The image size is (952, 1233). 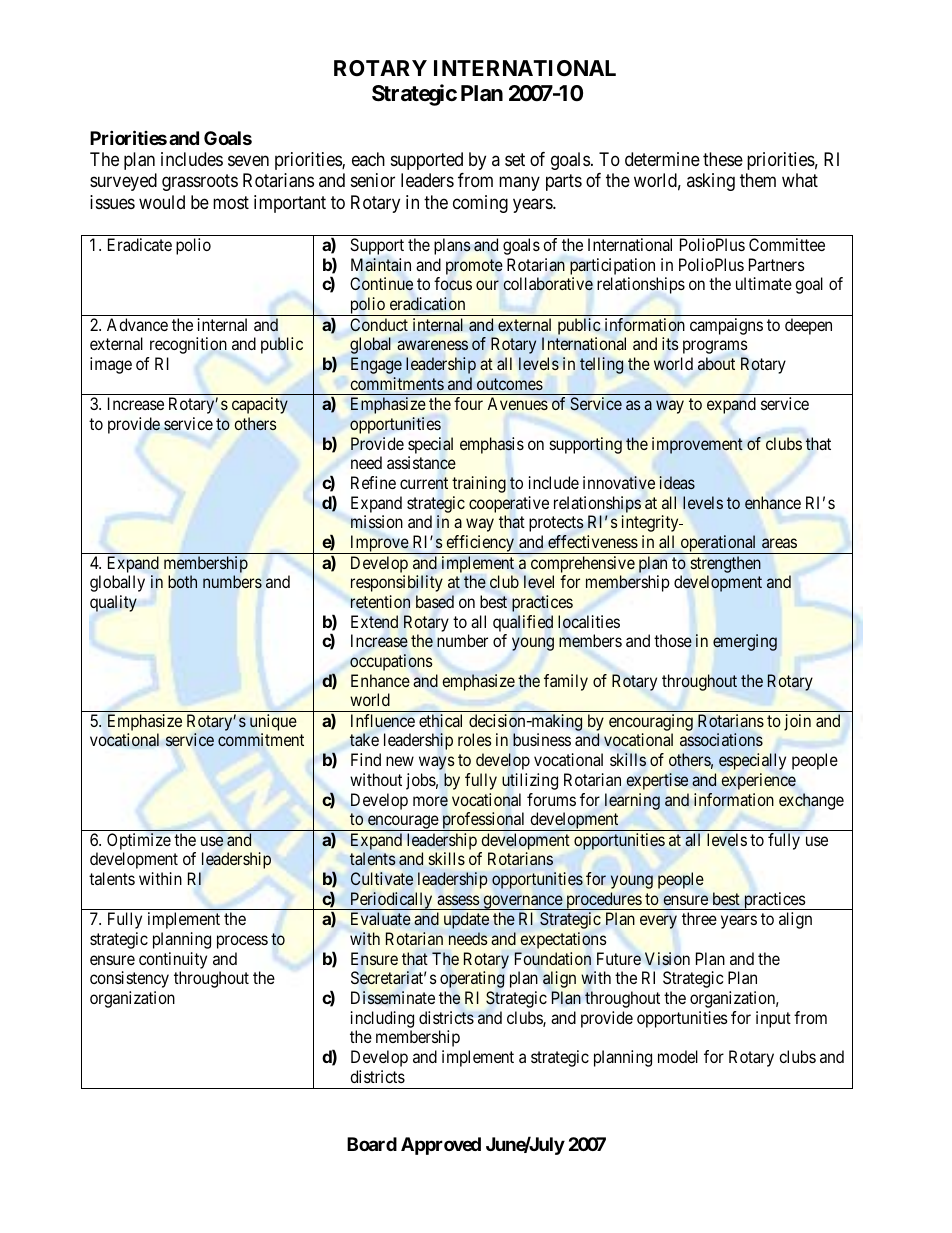 What do you see at coordinates (758, 781) in the page?
I see `experience` at bounding box center [758, 781].
